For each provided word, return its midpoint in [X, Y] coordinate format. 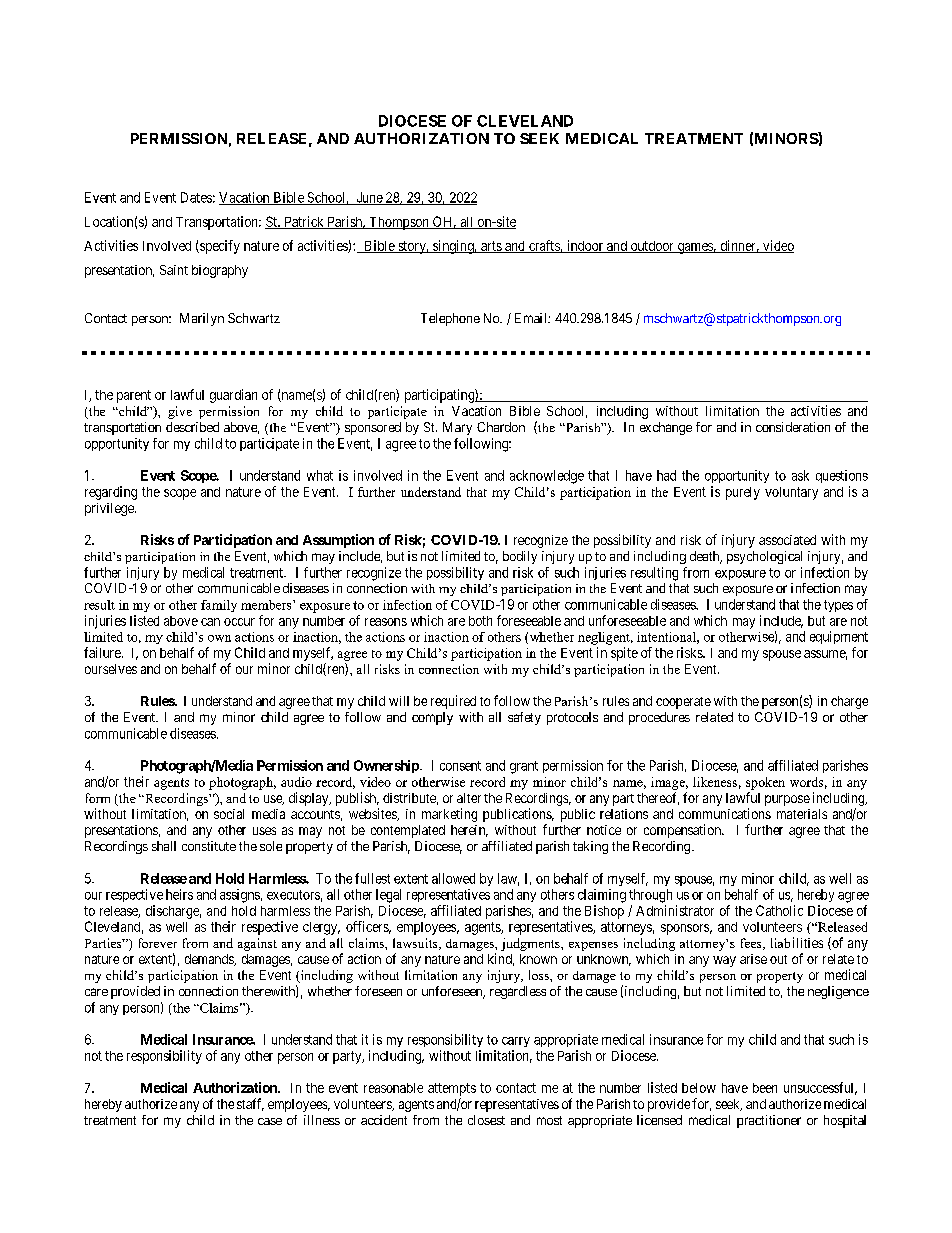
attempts [452, 1089]
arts [491, 247]
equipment [839, 637]
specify [219, 247]
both [480, 621]
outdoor [652, 247]
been [765, 1088]
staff [250, 1104]
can [210, 622]
